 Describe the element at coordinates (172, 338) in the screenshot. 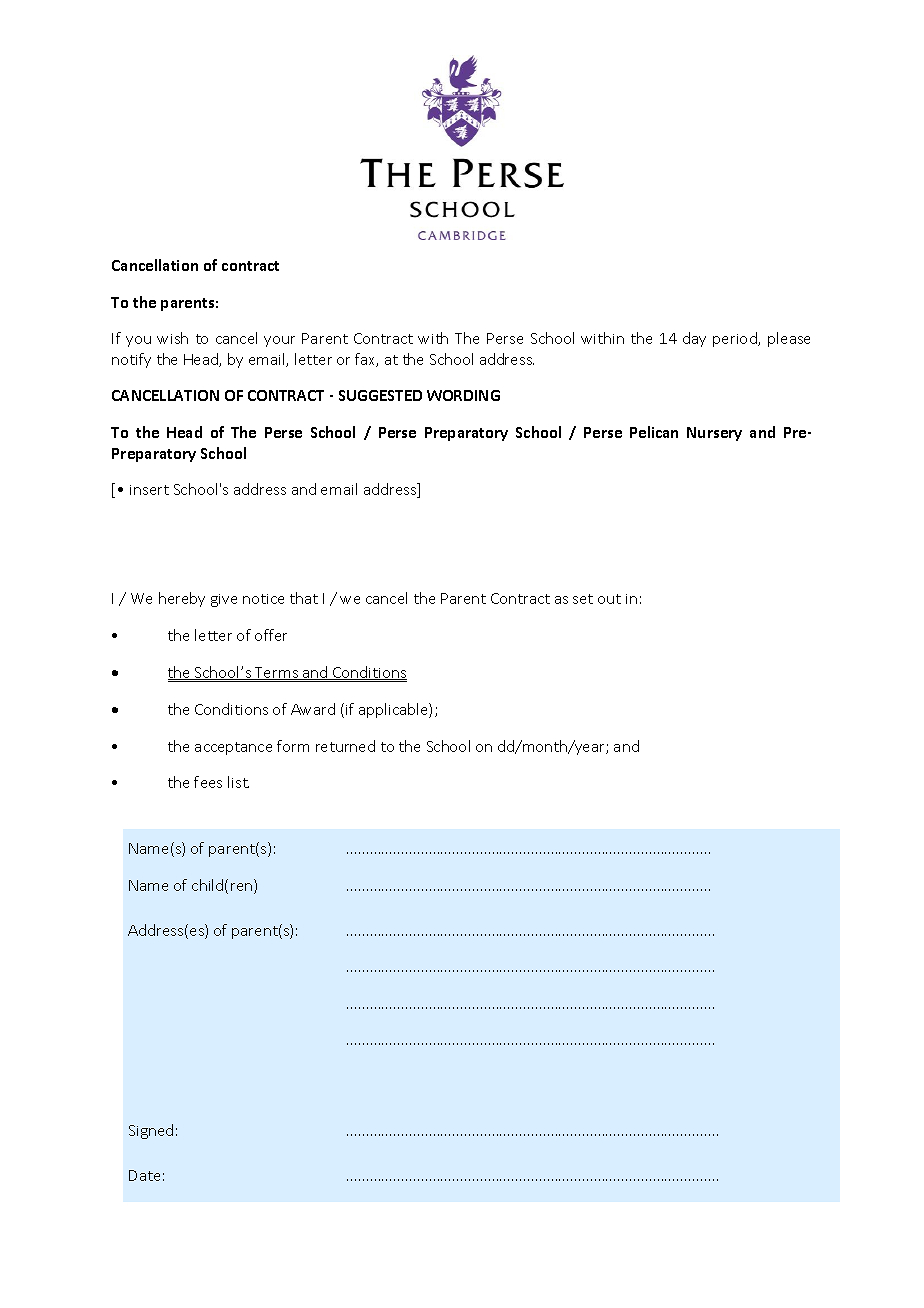

I see `wish` at that location.
